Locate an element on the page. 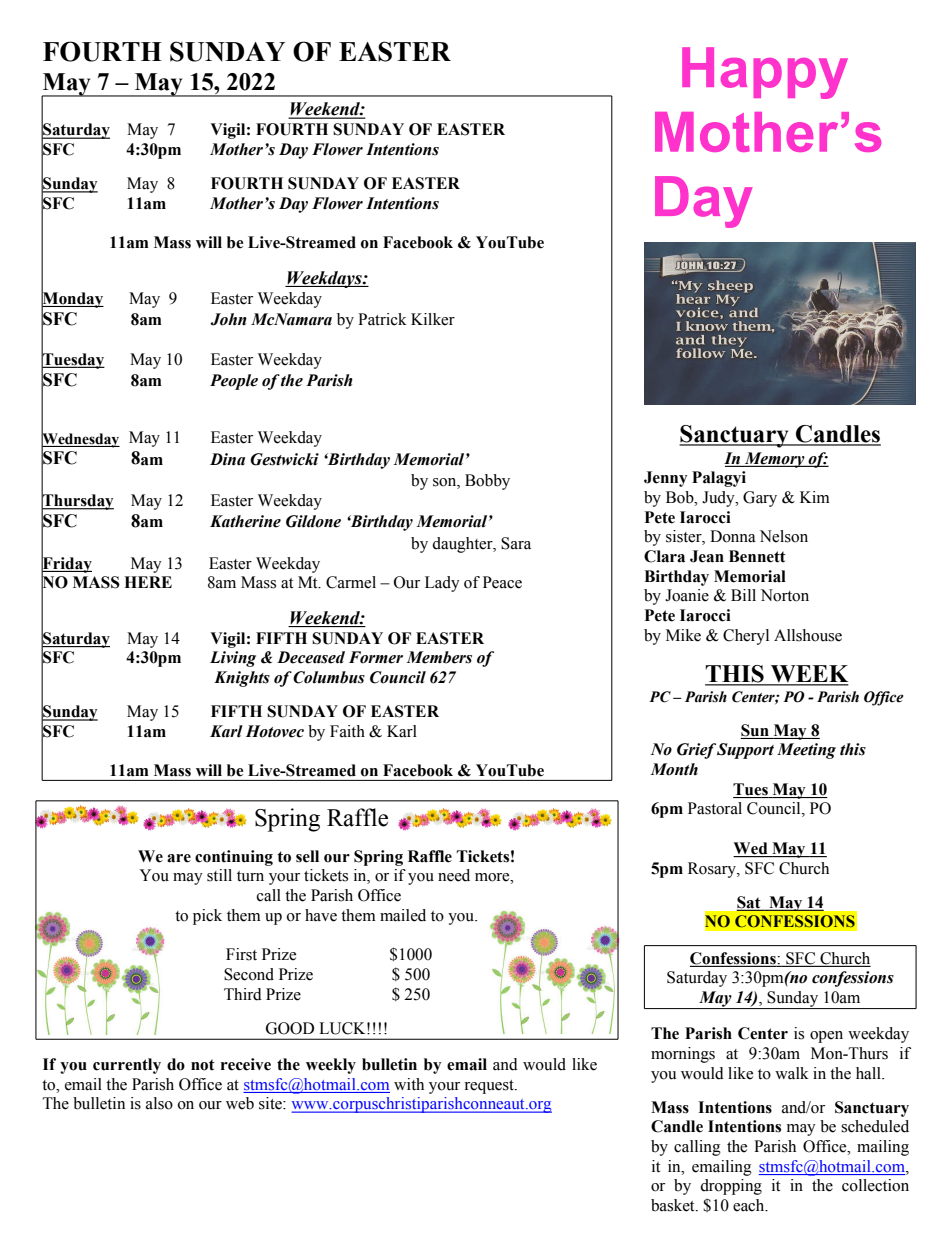 This document has height=1233, width=952. also is located at coordinates (159, 1103).
